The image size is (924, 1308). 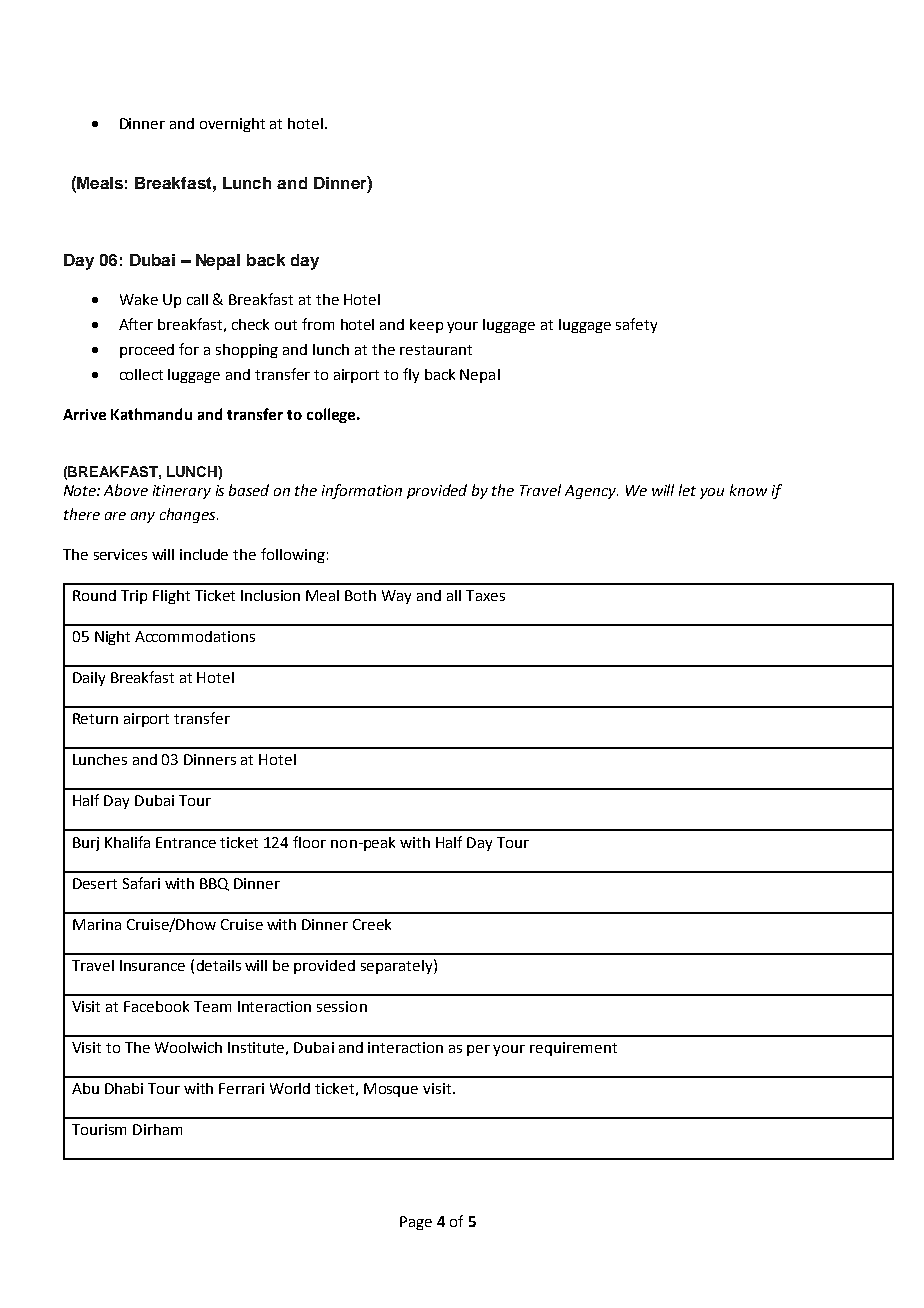 What do you see at coordinates (136, 324) in the screenshot?
I see `After` at bounding box center [136, 324].
